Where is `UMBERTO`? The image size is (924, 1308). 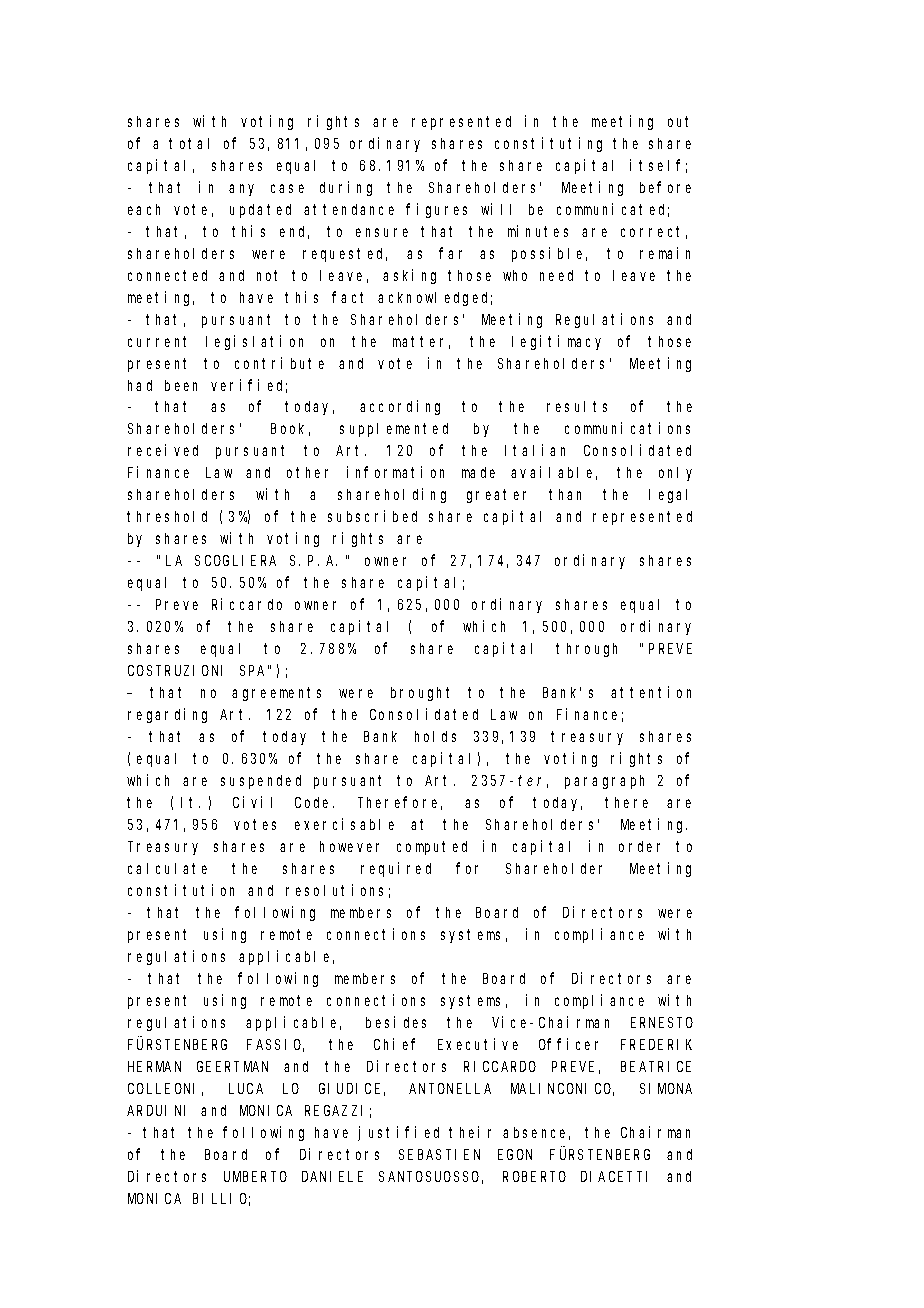
UMBERTO is located at coordinates (255, 1176).
